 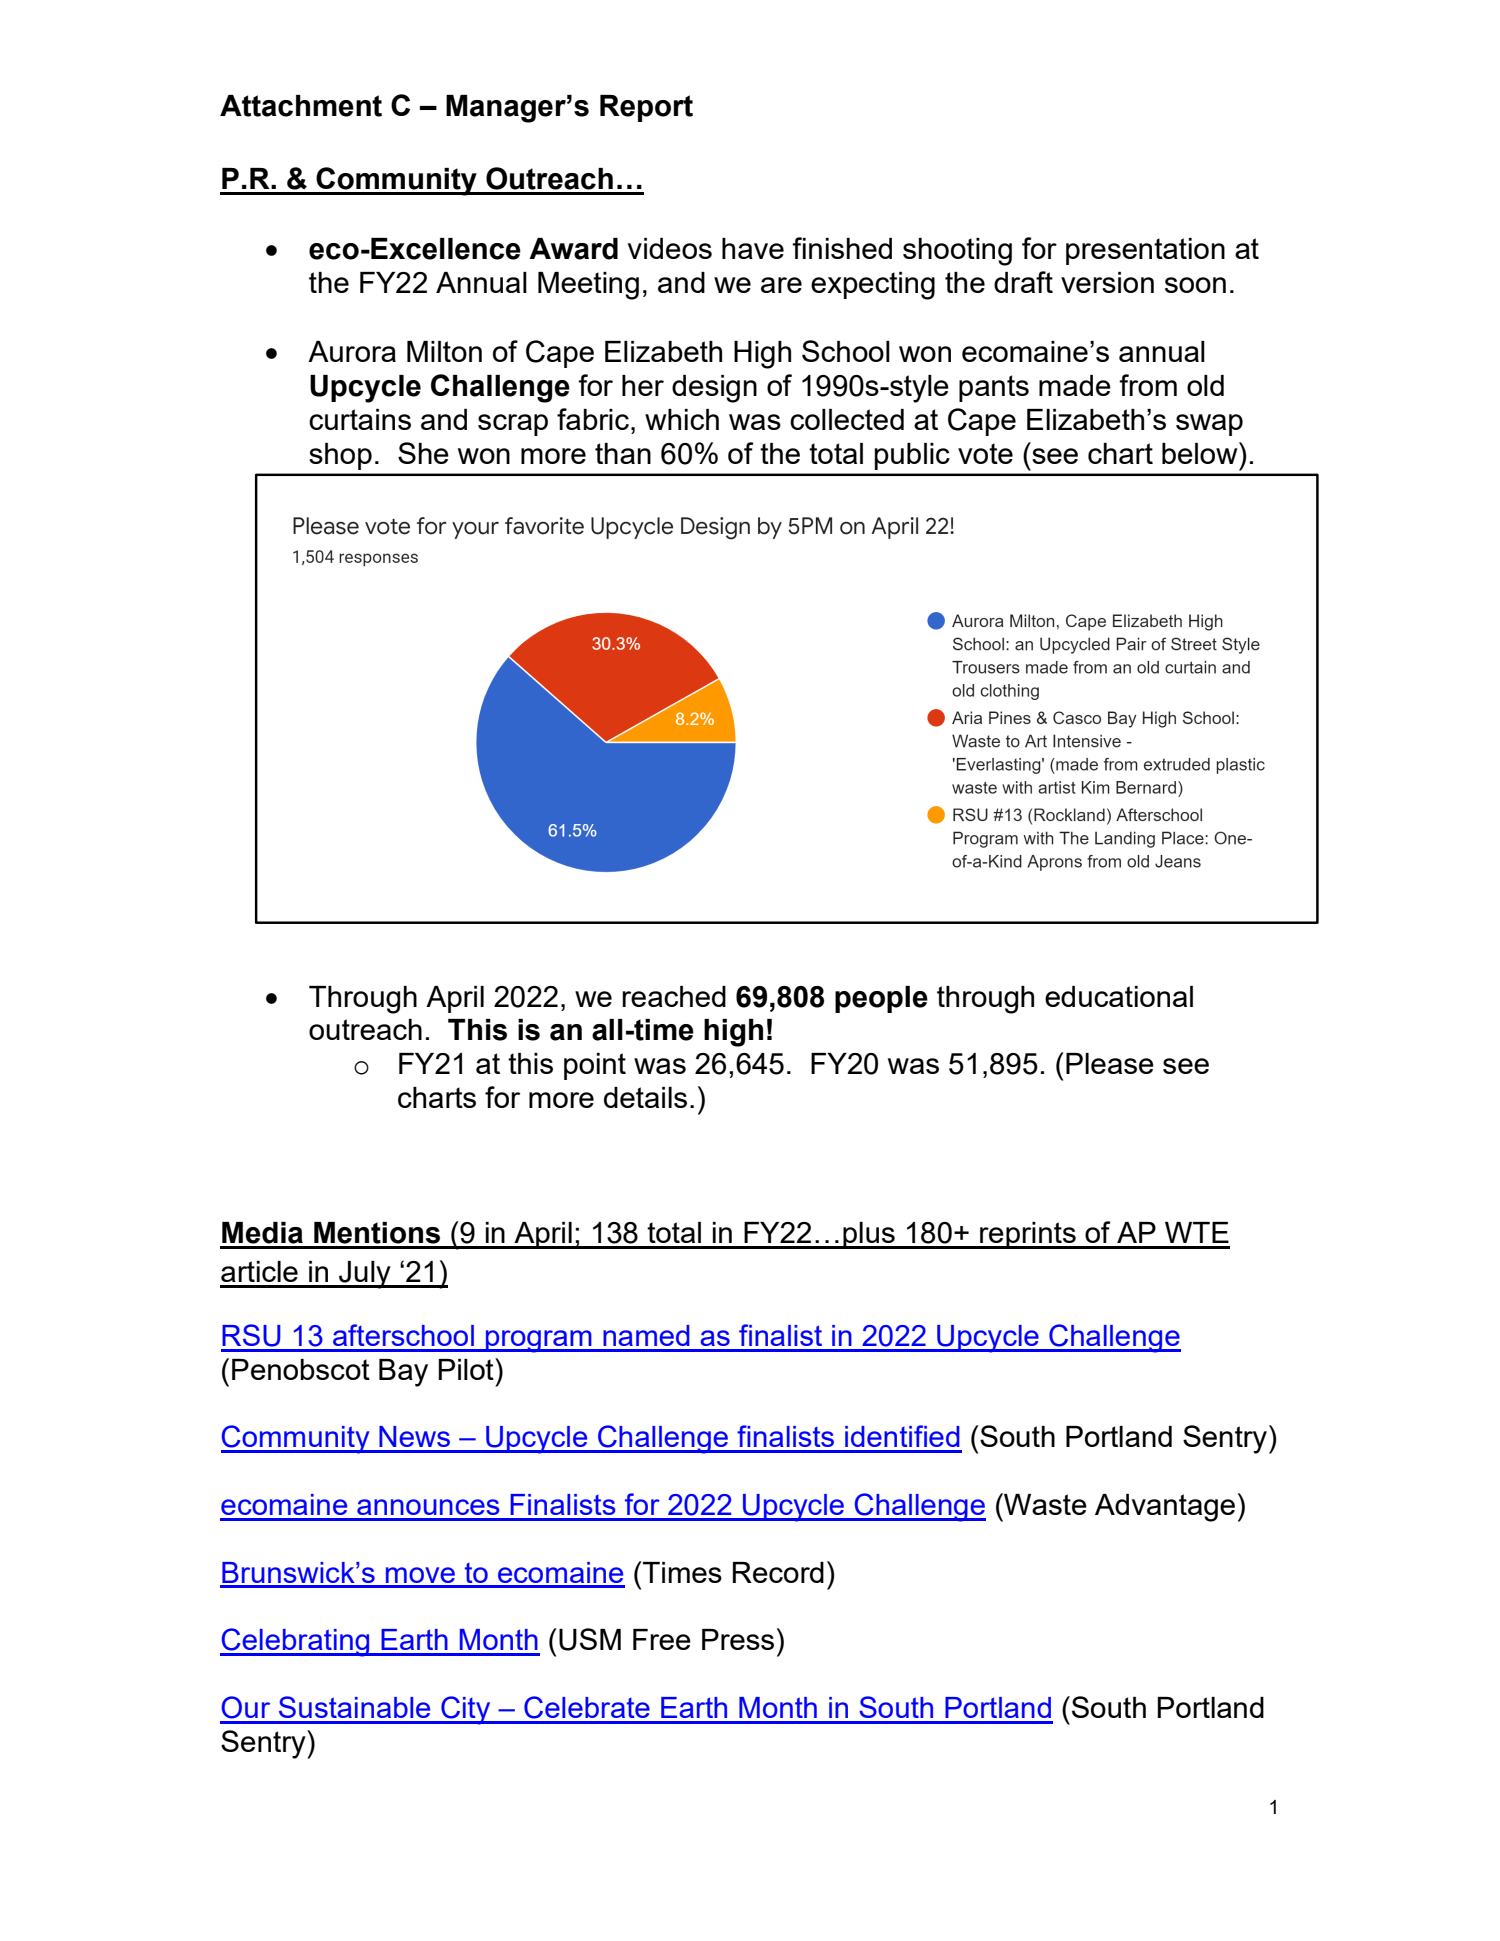 What do you see at coordinates (595, 1066) in the document?
I see `point` at bounding box center [595, 1066].
